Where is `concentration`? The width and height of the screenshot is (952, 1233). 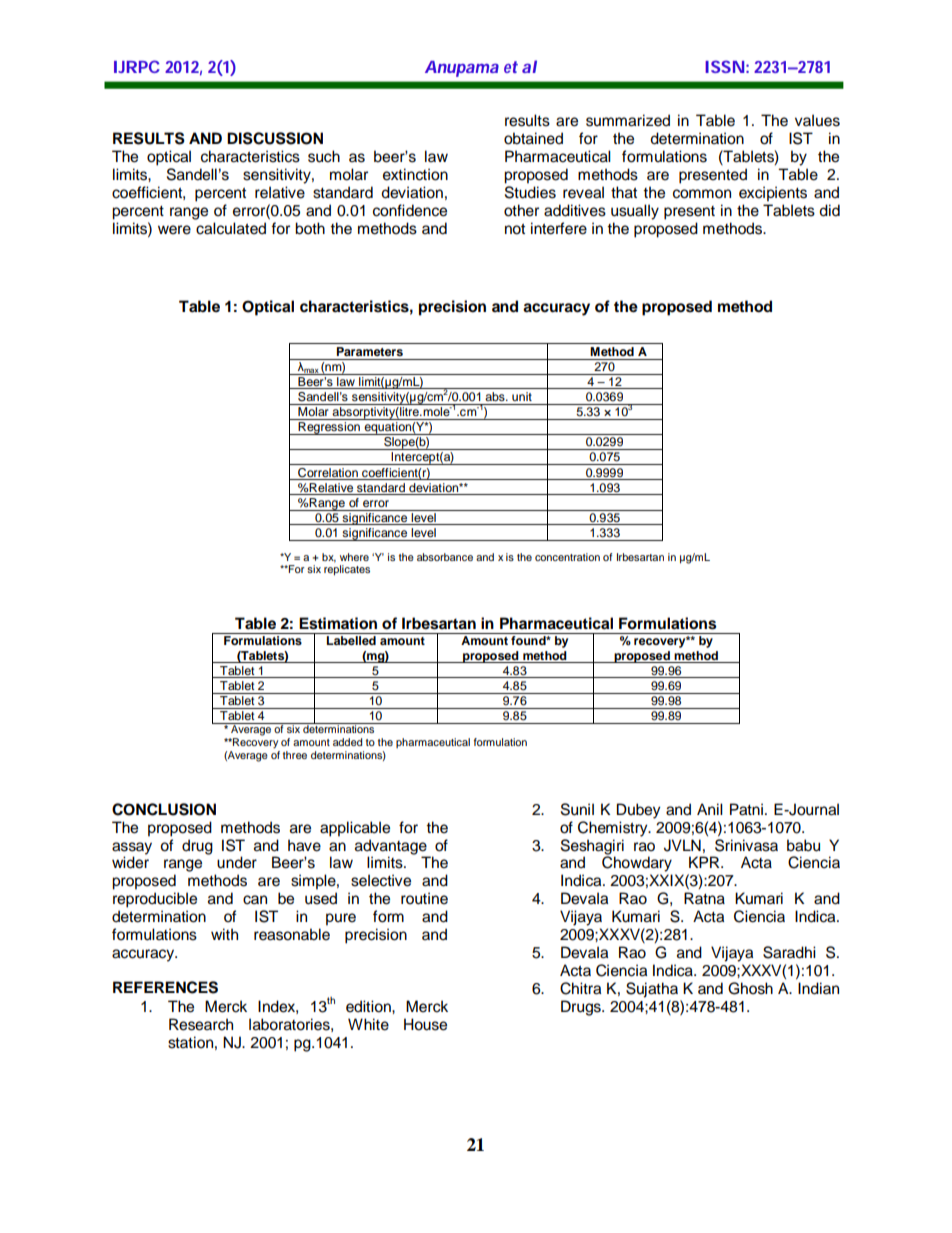
concentration is located at coordinates (567, 557).
